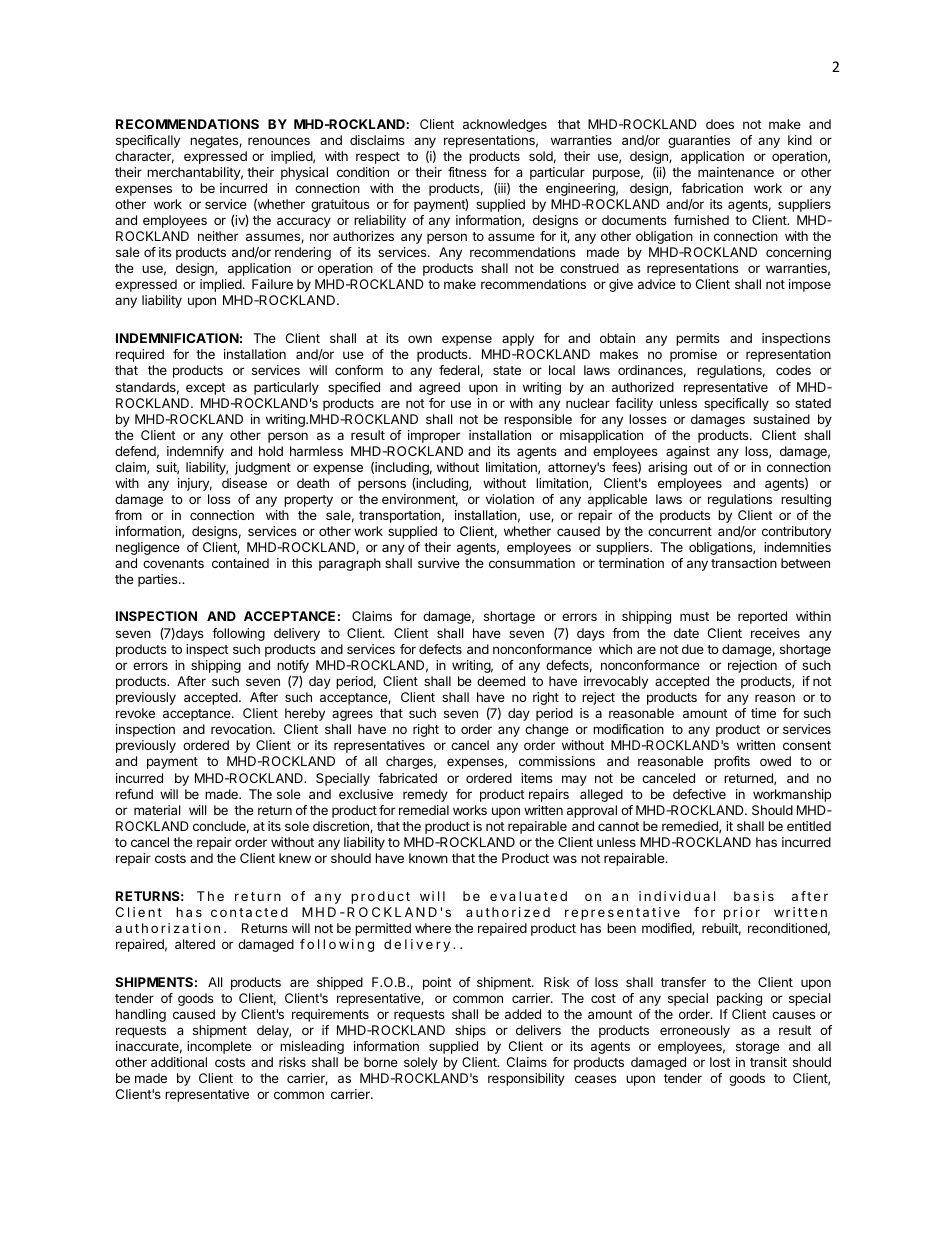 The height and width of the document is (1233, 952). What do you see at coordinates (219, 1047) in the document?
I see `incomplete` at bounding box center [219, 1047].
